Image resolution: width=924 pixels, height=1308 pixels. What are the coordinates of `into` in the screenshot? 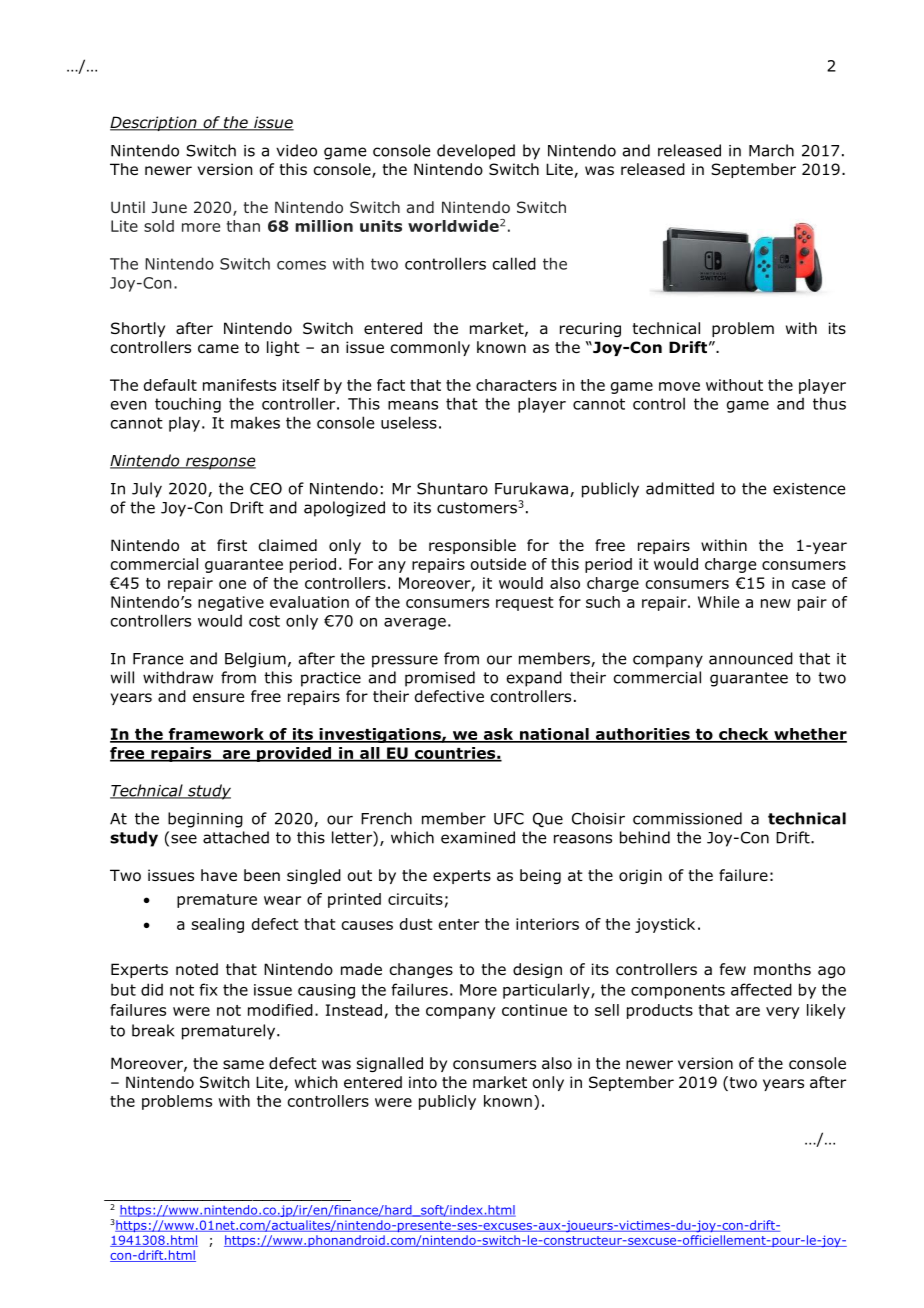 It's located at (423, 1082).
